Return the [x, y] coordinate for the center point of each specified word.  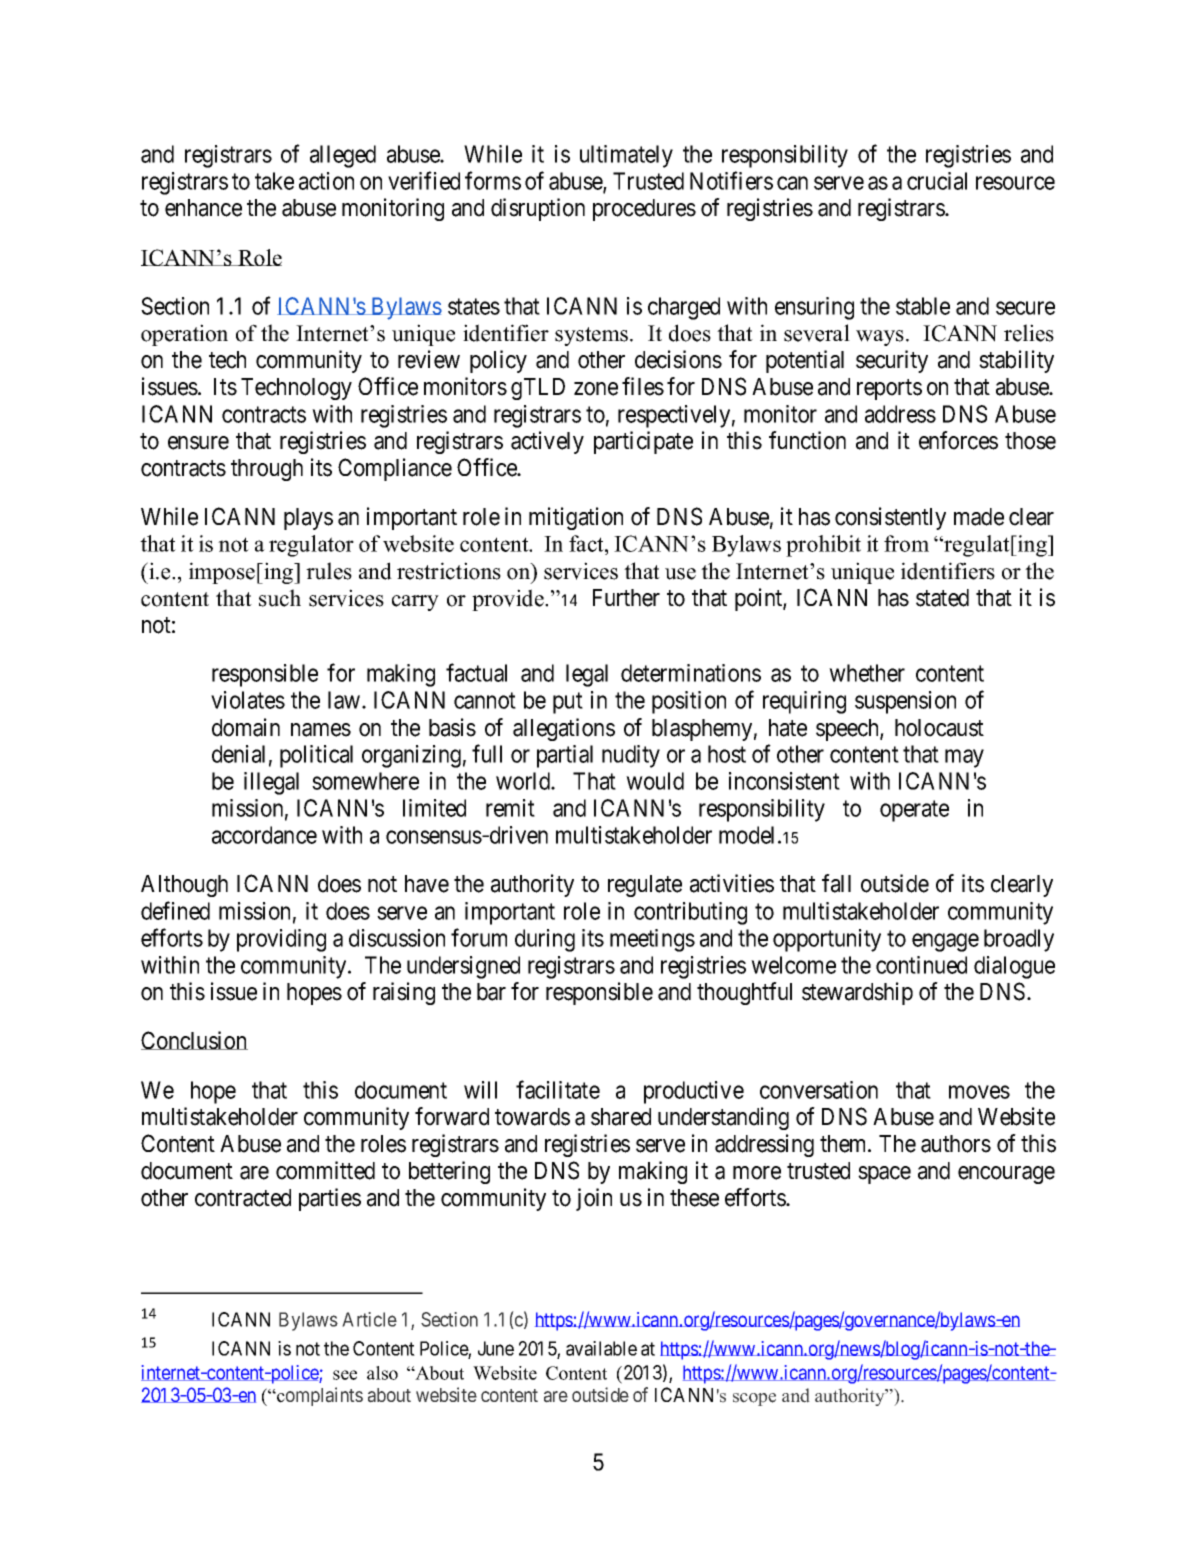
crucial [937, 181]
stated [942, 598]
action [326, 181]
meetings [652, 940]
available [601, 1348]
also [382, 1373]
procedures [644, 210]
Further [626, 598]
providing [281, 940]
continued [921, 965]
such [280, 598]
